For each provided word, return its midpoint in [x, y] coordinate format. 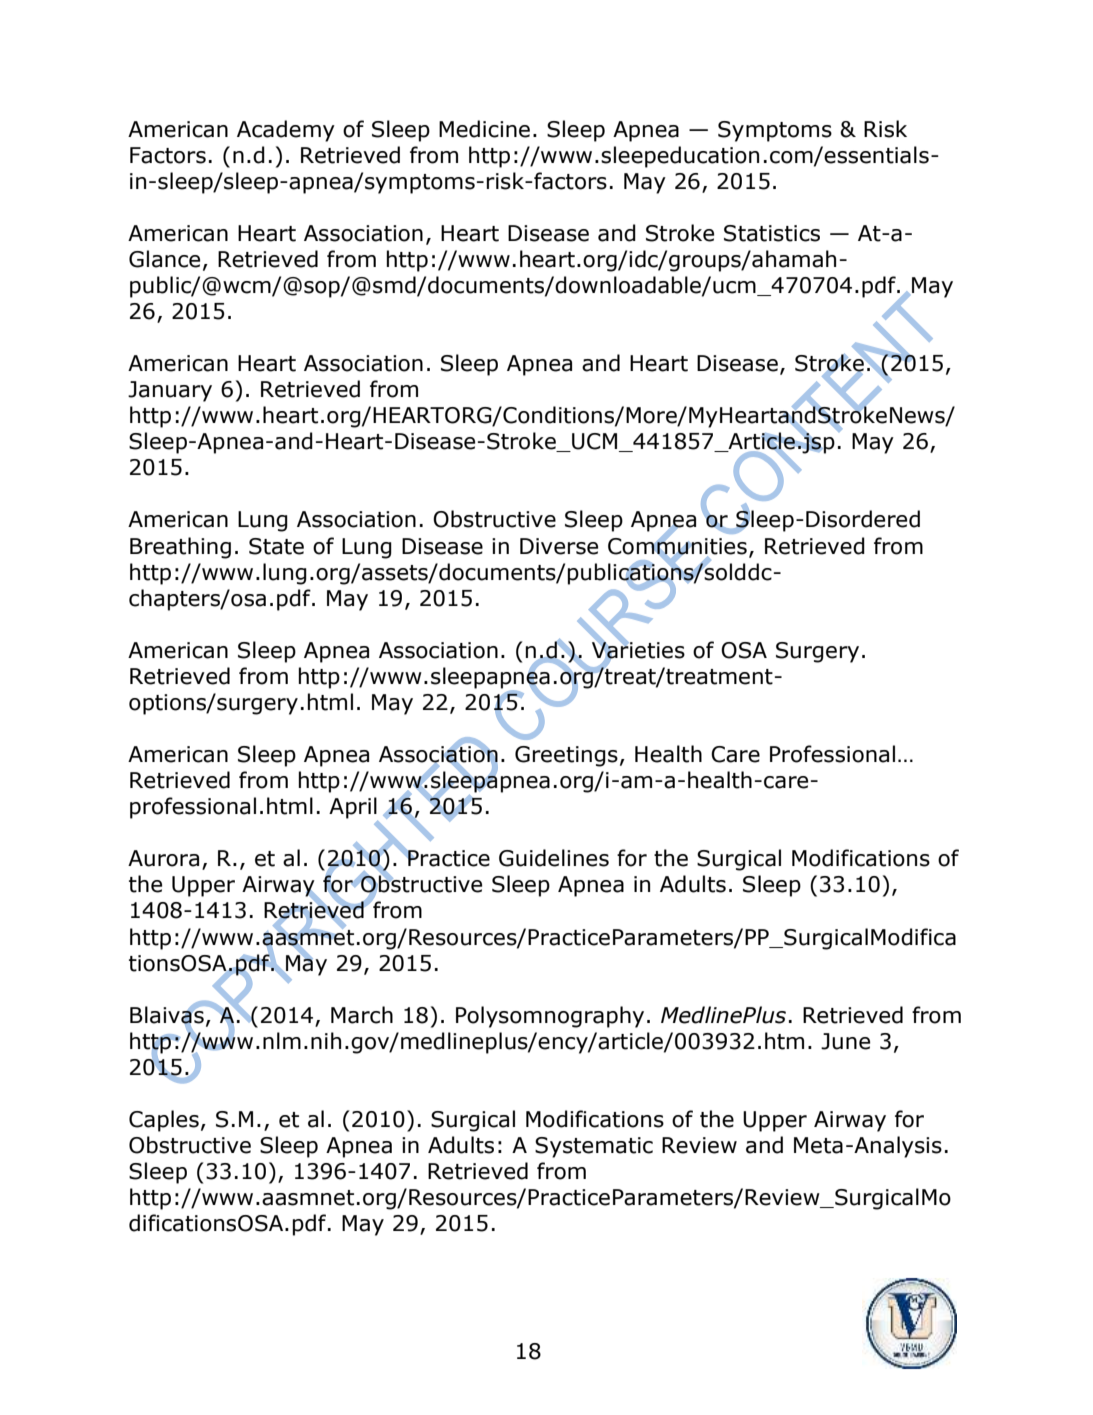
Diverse [559, 546]
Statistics [772, 233]
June [845, 1041]
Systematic [594, 1147]
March [362, 1015]
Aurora [163, 858]
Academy [286, 131]
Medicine [484, 129]
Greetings [566, 756]
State [276, 546]
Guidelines [554, 858]
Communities [677, 545]
